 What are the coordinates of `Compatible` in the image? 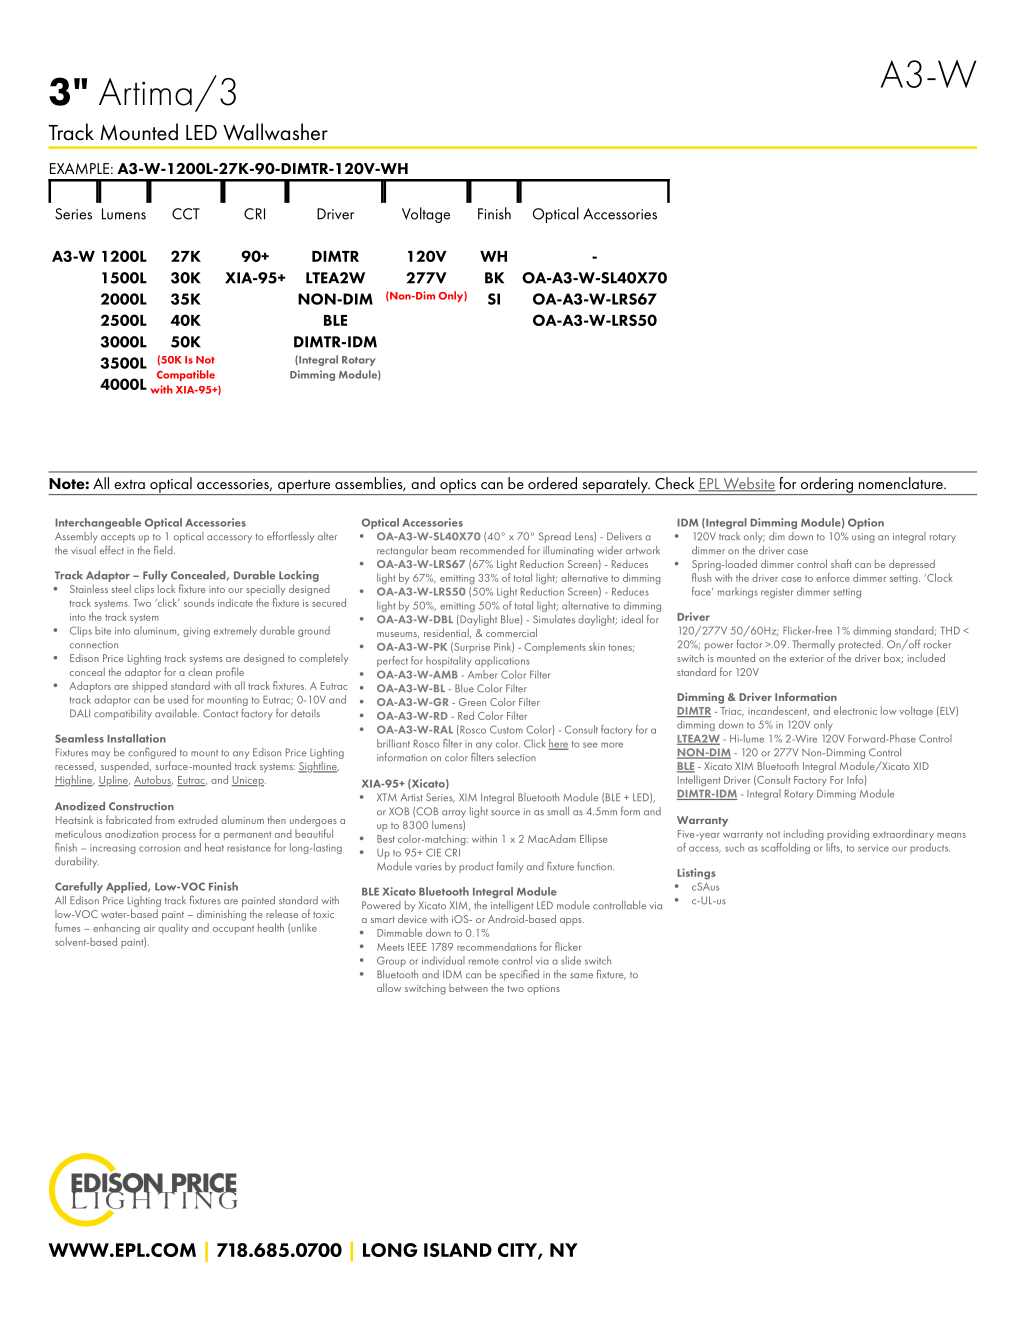 It's located at (186, 375).
